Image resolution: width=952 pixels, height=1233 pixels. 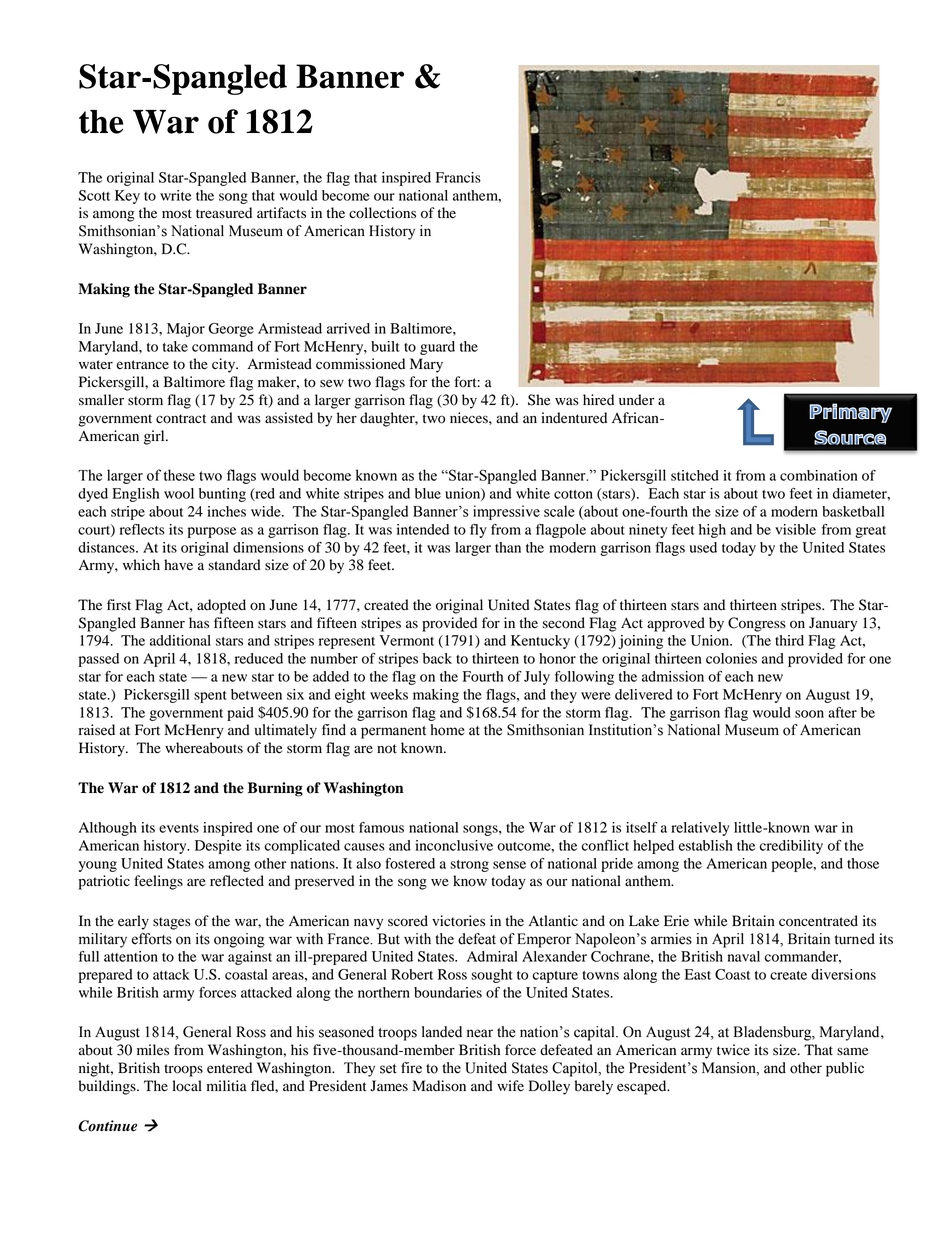 I want to click on additional, so click(x=180, y=640).
